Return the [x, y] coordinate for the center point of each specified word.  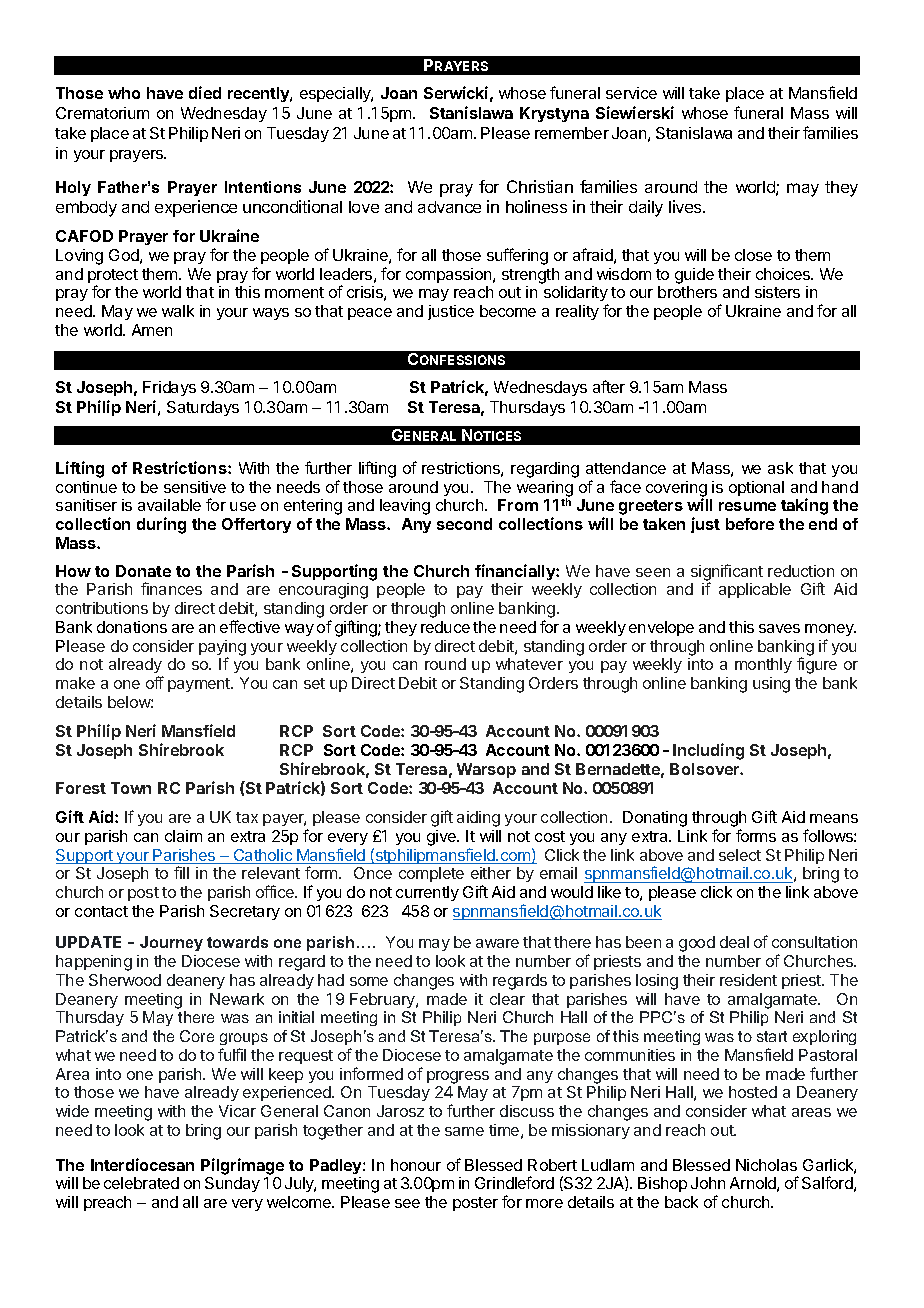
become [508, 311]
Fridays [169, 388]
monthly [763, 665]
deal [734, 942]
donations [132, 627]
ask [780, 468]
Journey [171, 943]
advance [449, 207]
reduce [445, 627]
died [205, 92]
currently [427, 893]
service [631, 93]
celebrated [141, 1183]
